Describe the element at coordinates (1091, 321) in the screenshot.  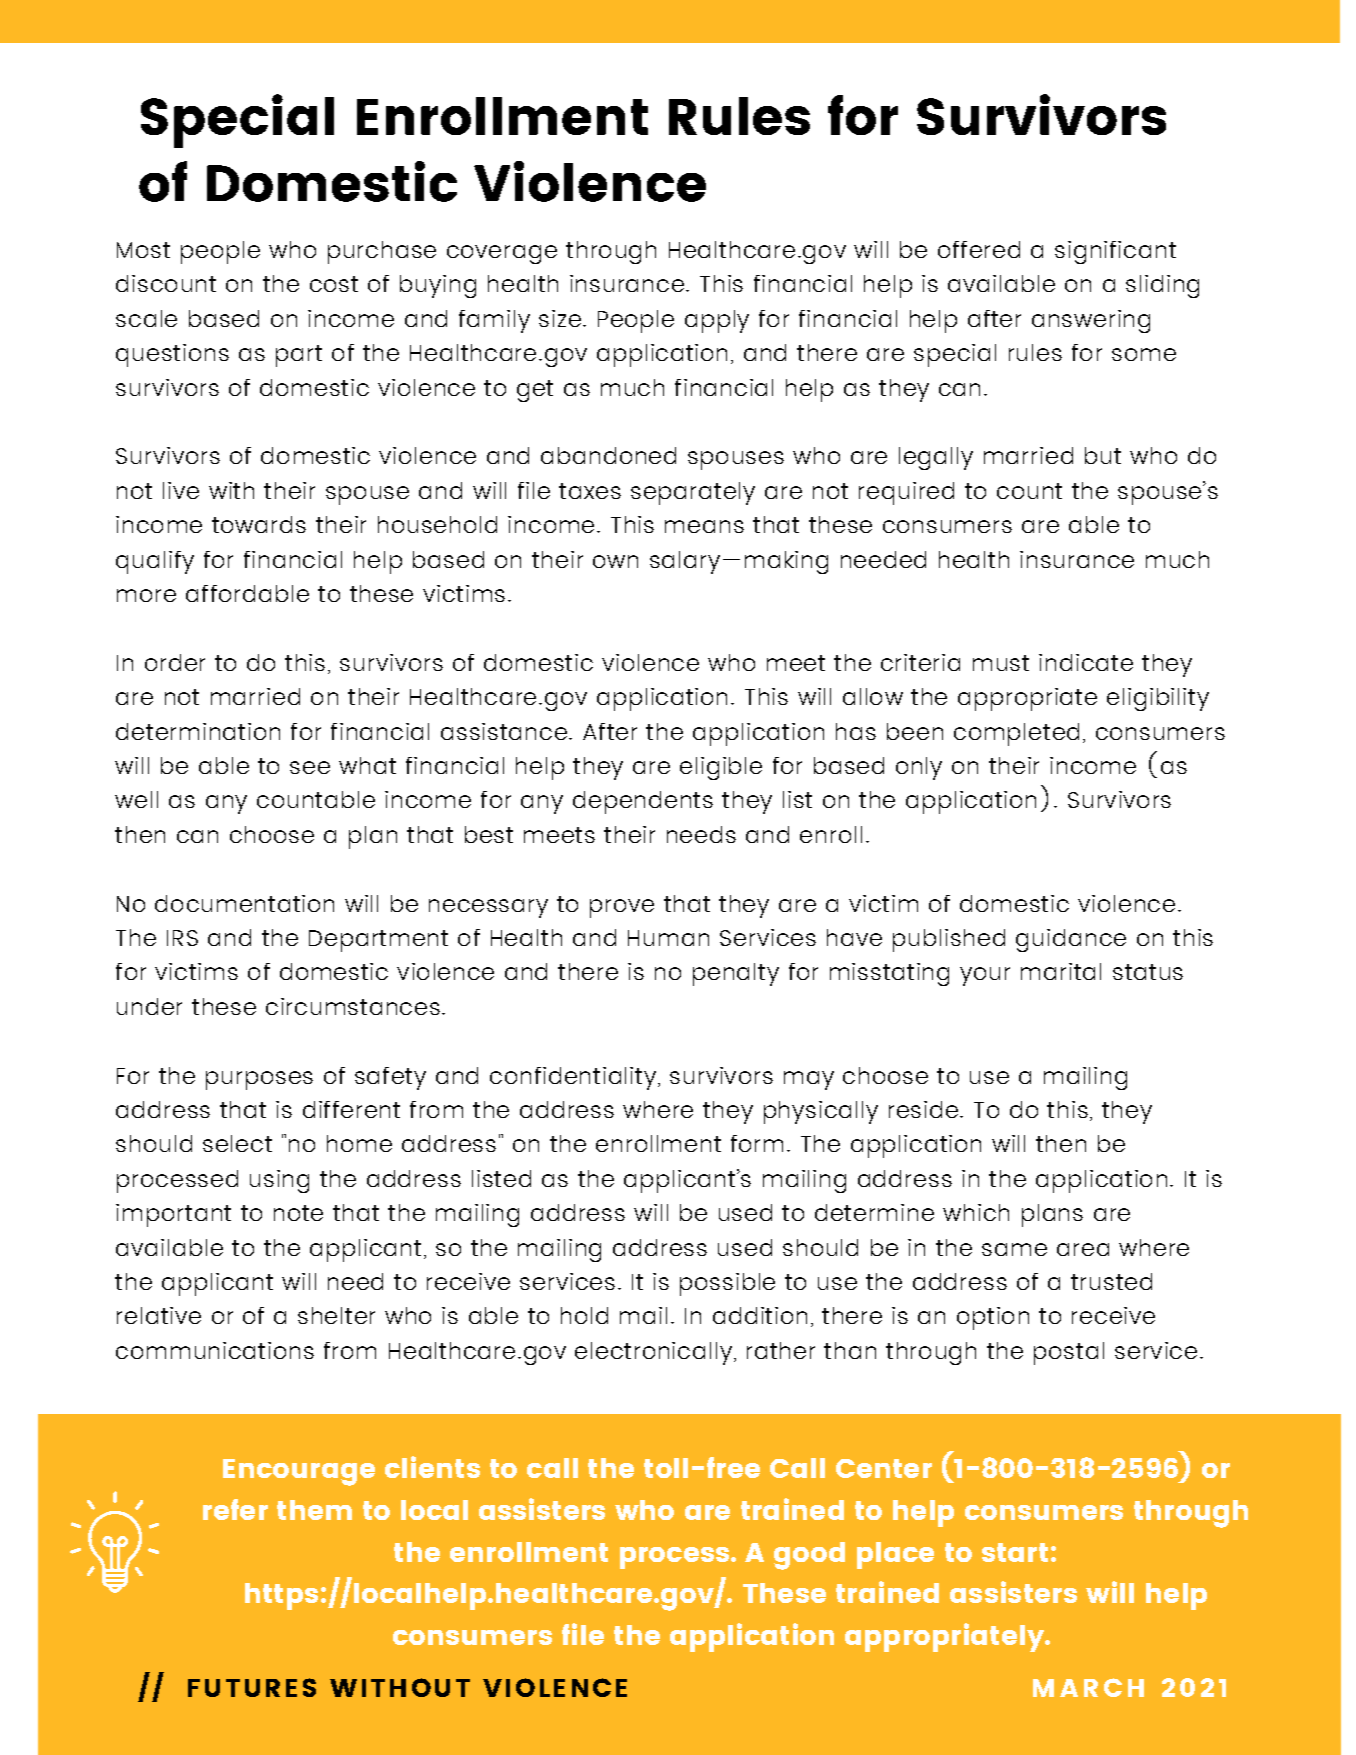
I see `answering` at that location.
